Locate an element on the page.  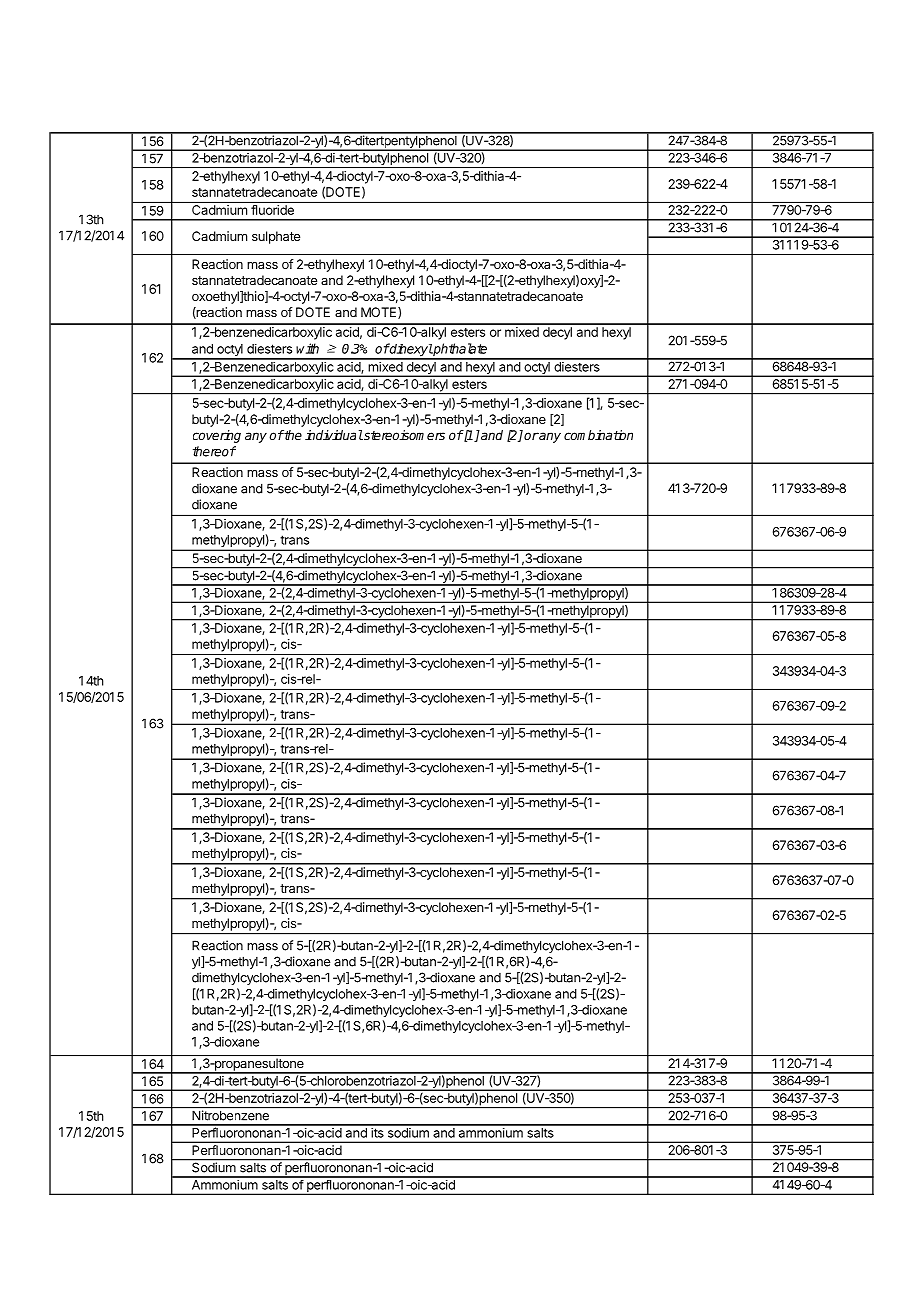
combination is located at coordinates (598, 435).
